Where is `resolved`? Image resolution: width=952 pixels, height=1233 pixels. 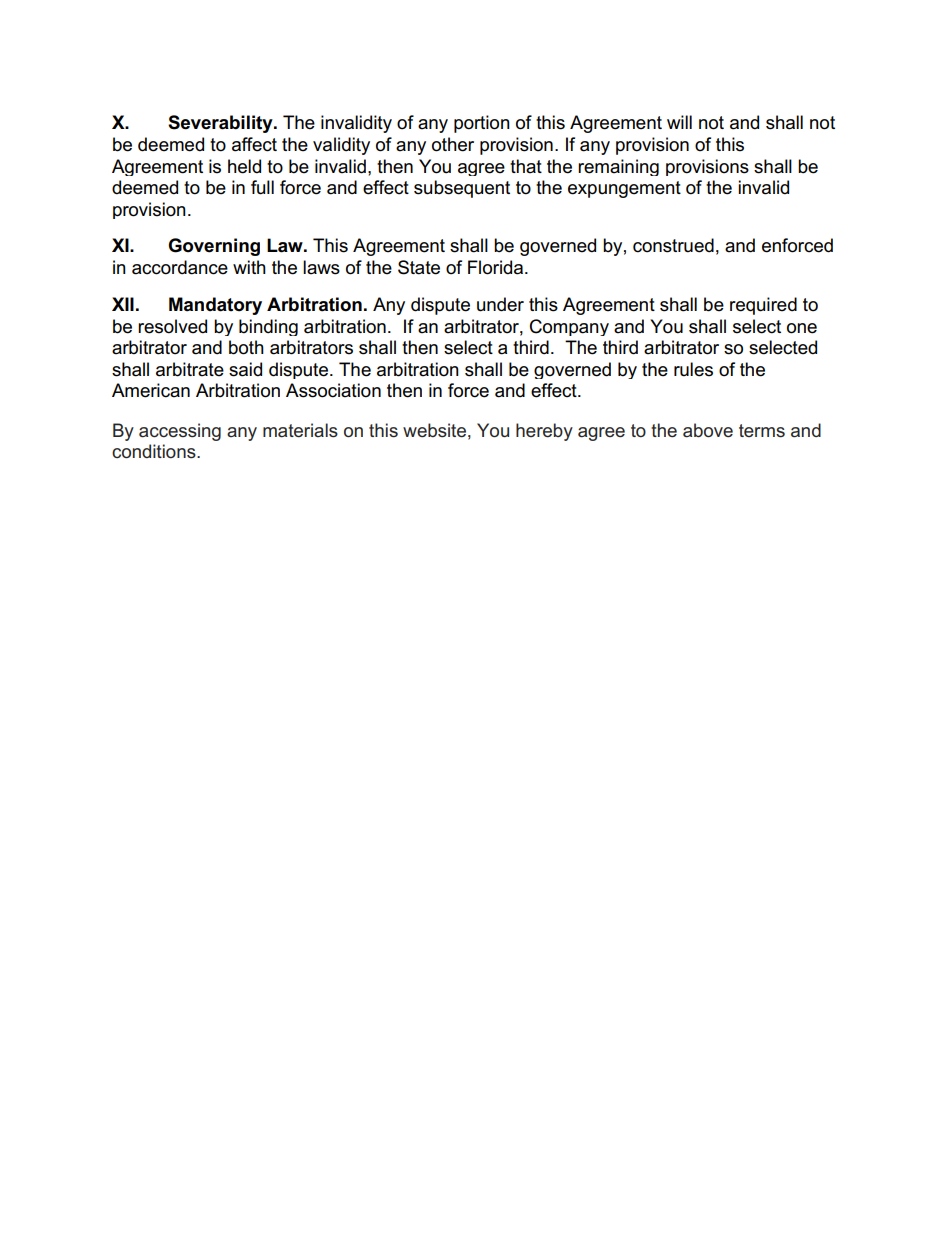
resolved is located at coordinates (172, 326).
